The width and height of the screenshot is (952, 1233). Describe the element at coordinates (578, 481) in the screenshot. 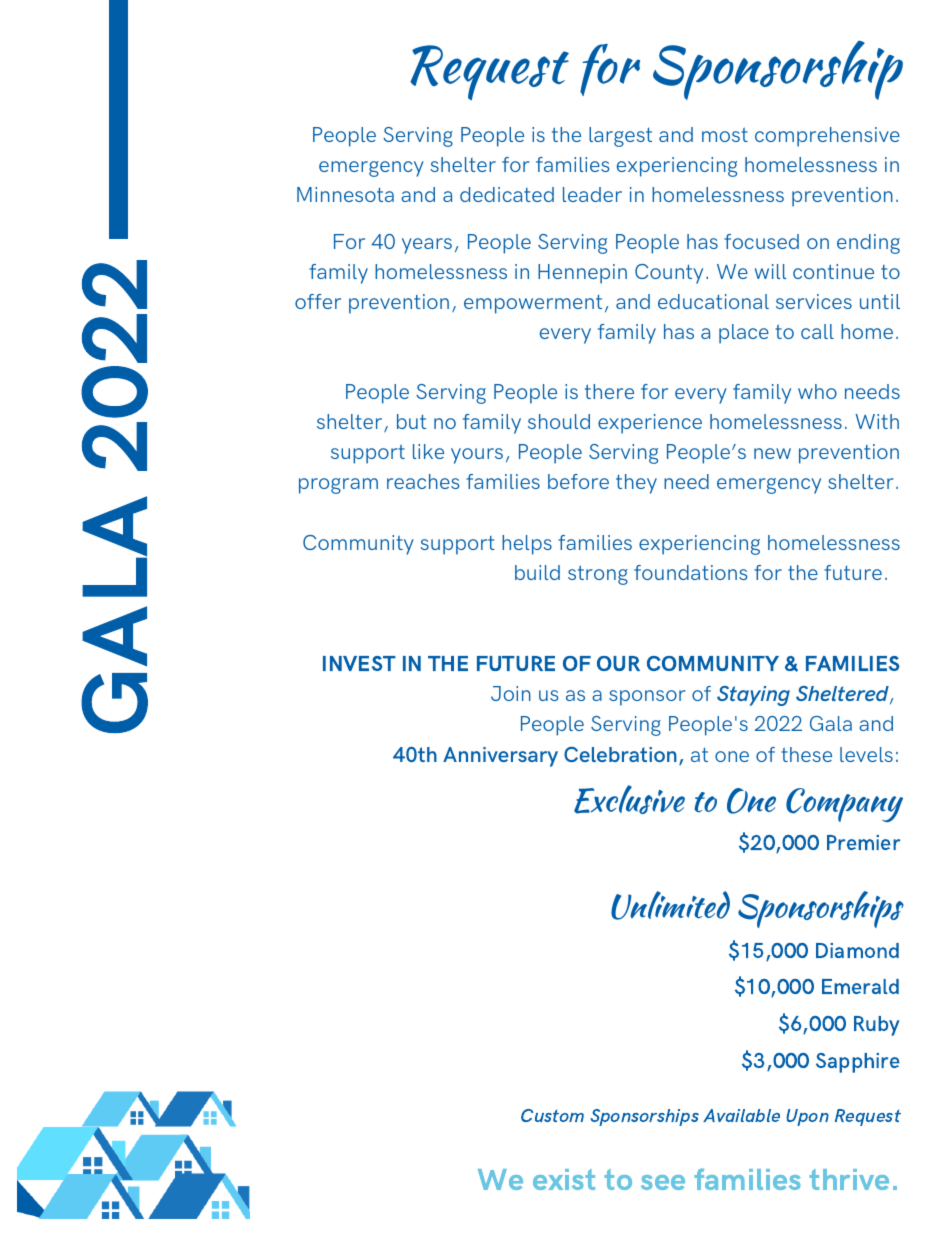

I see `before` at that location.
